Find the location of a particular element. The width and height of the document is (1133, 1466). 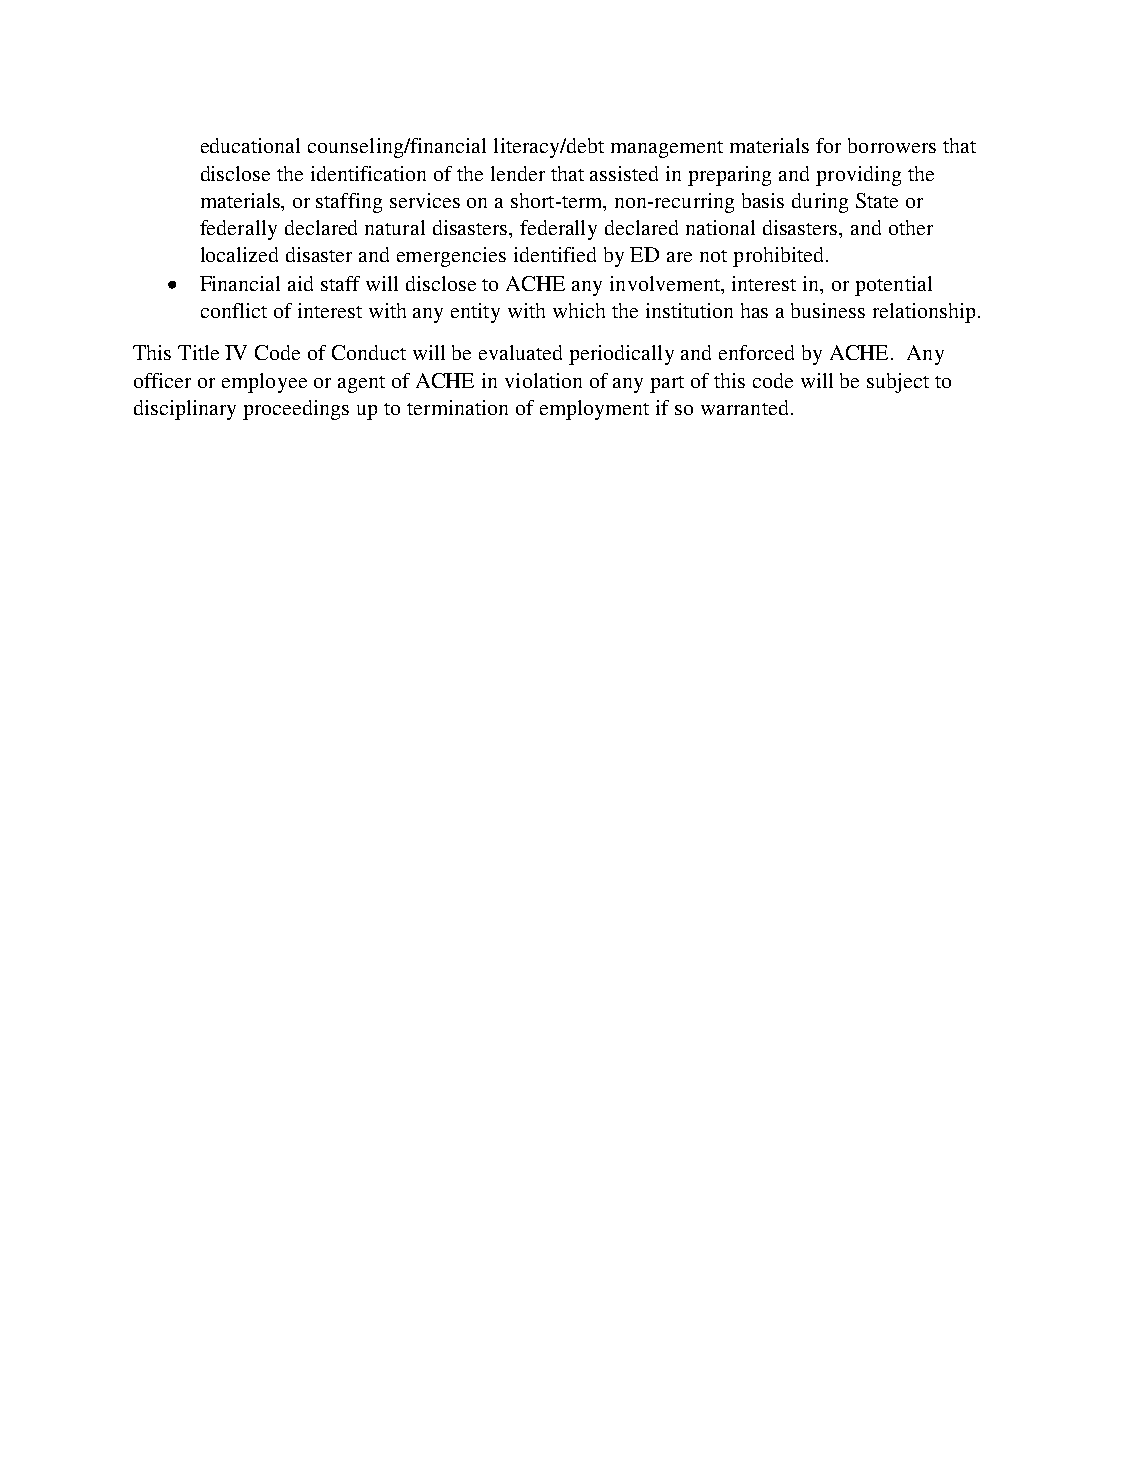

educational is located at coordinates (250, 145).
